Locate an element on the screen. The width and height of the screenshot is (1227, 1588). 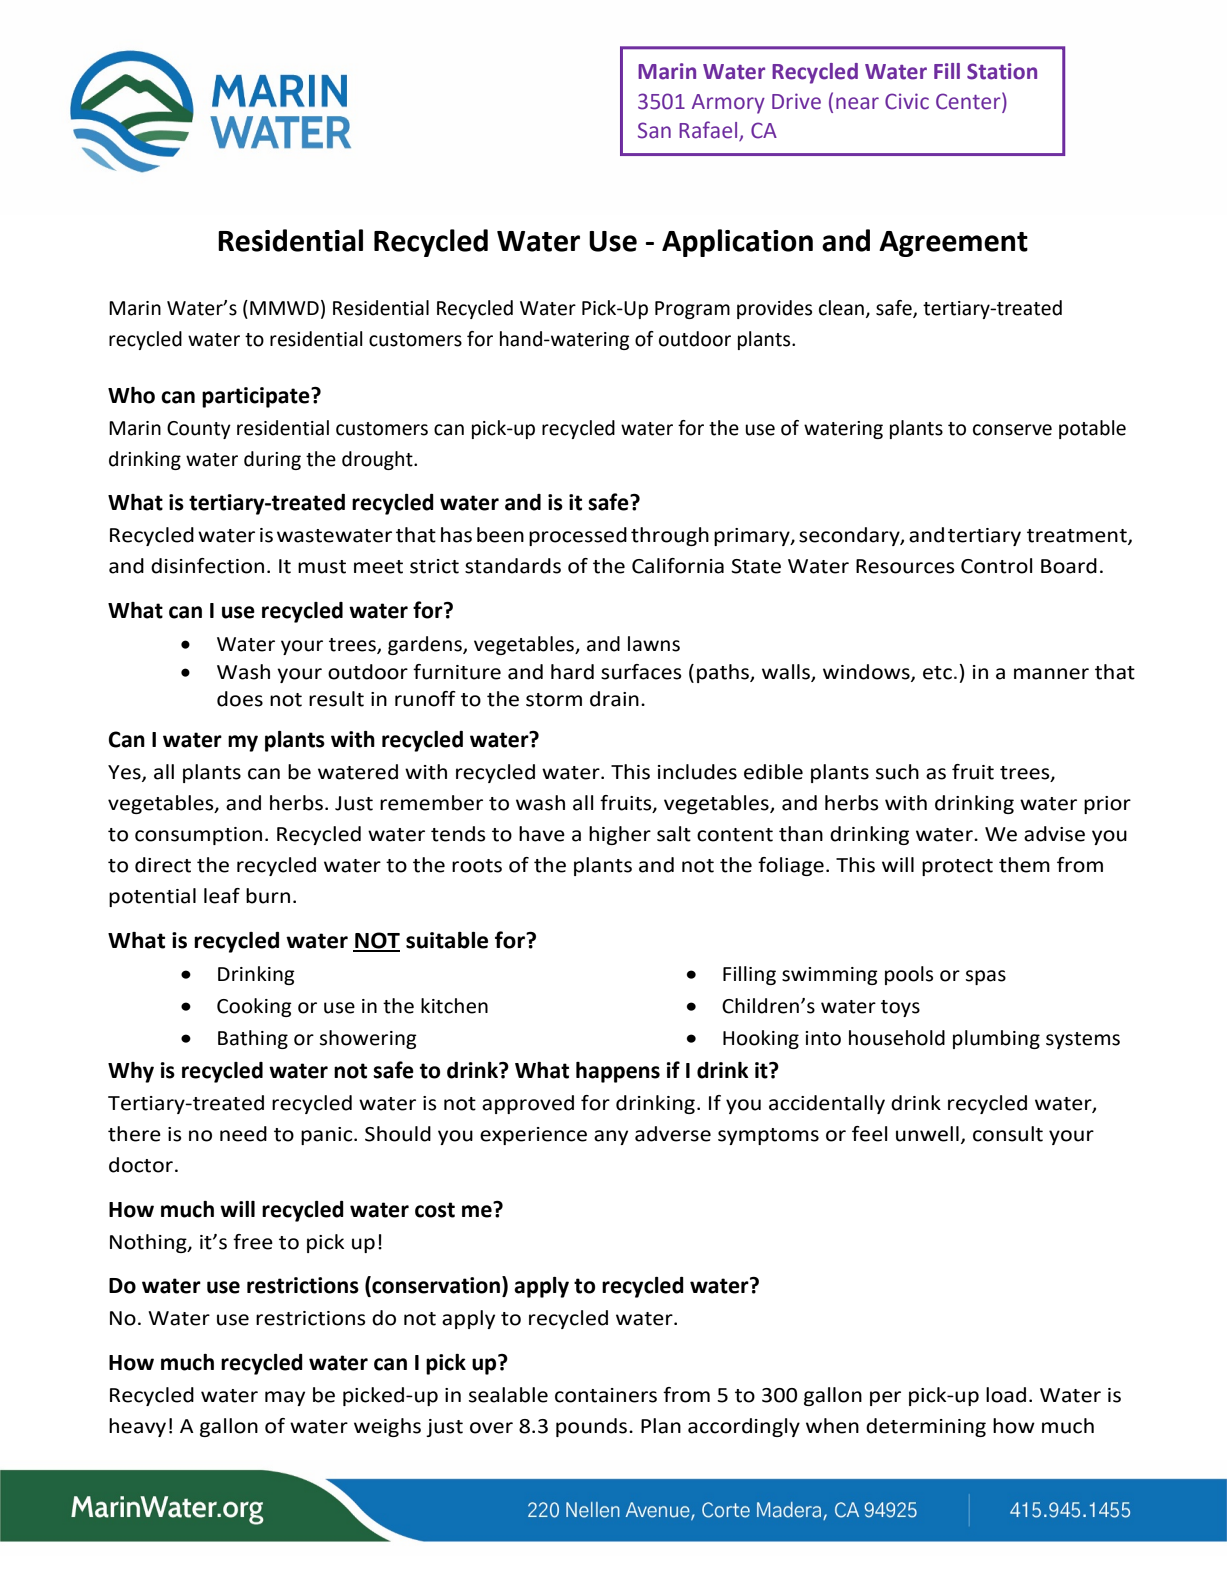
Rafael is located at coordinates (709, 131).
